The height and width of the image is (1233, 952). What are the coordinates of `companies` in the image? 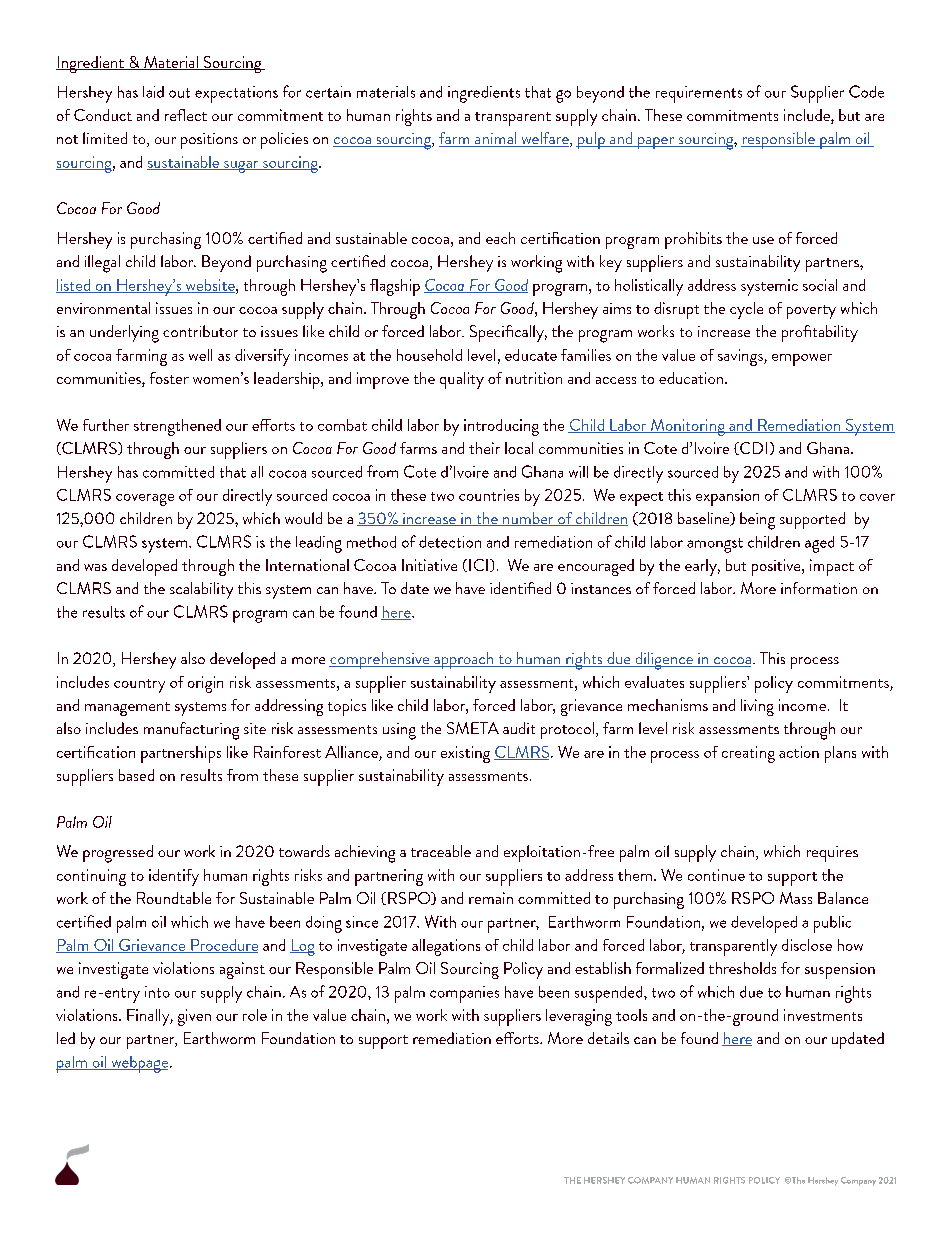 It's located at (464, 994).
